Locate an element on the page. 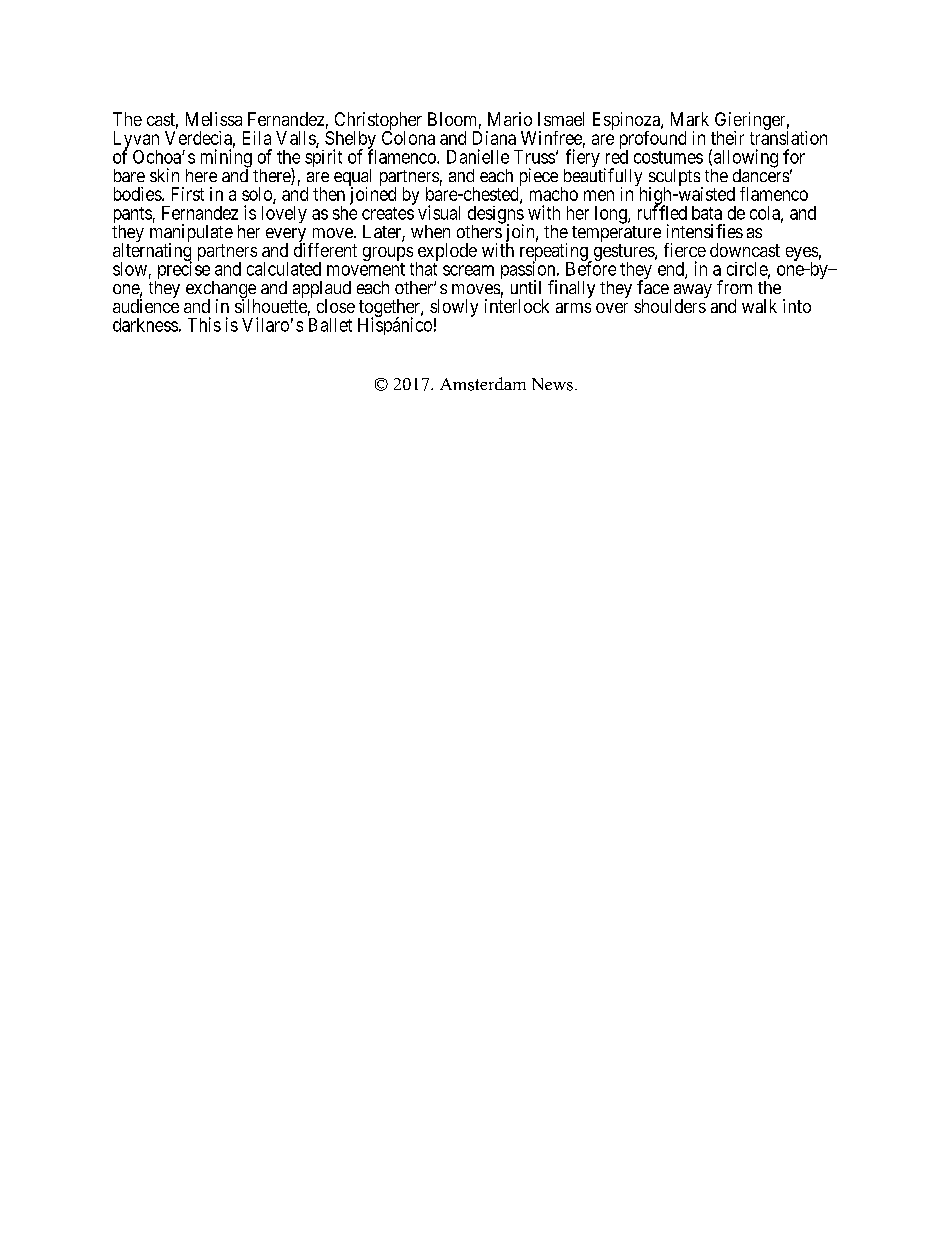  exchange is located at coordinates (221, 291).
